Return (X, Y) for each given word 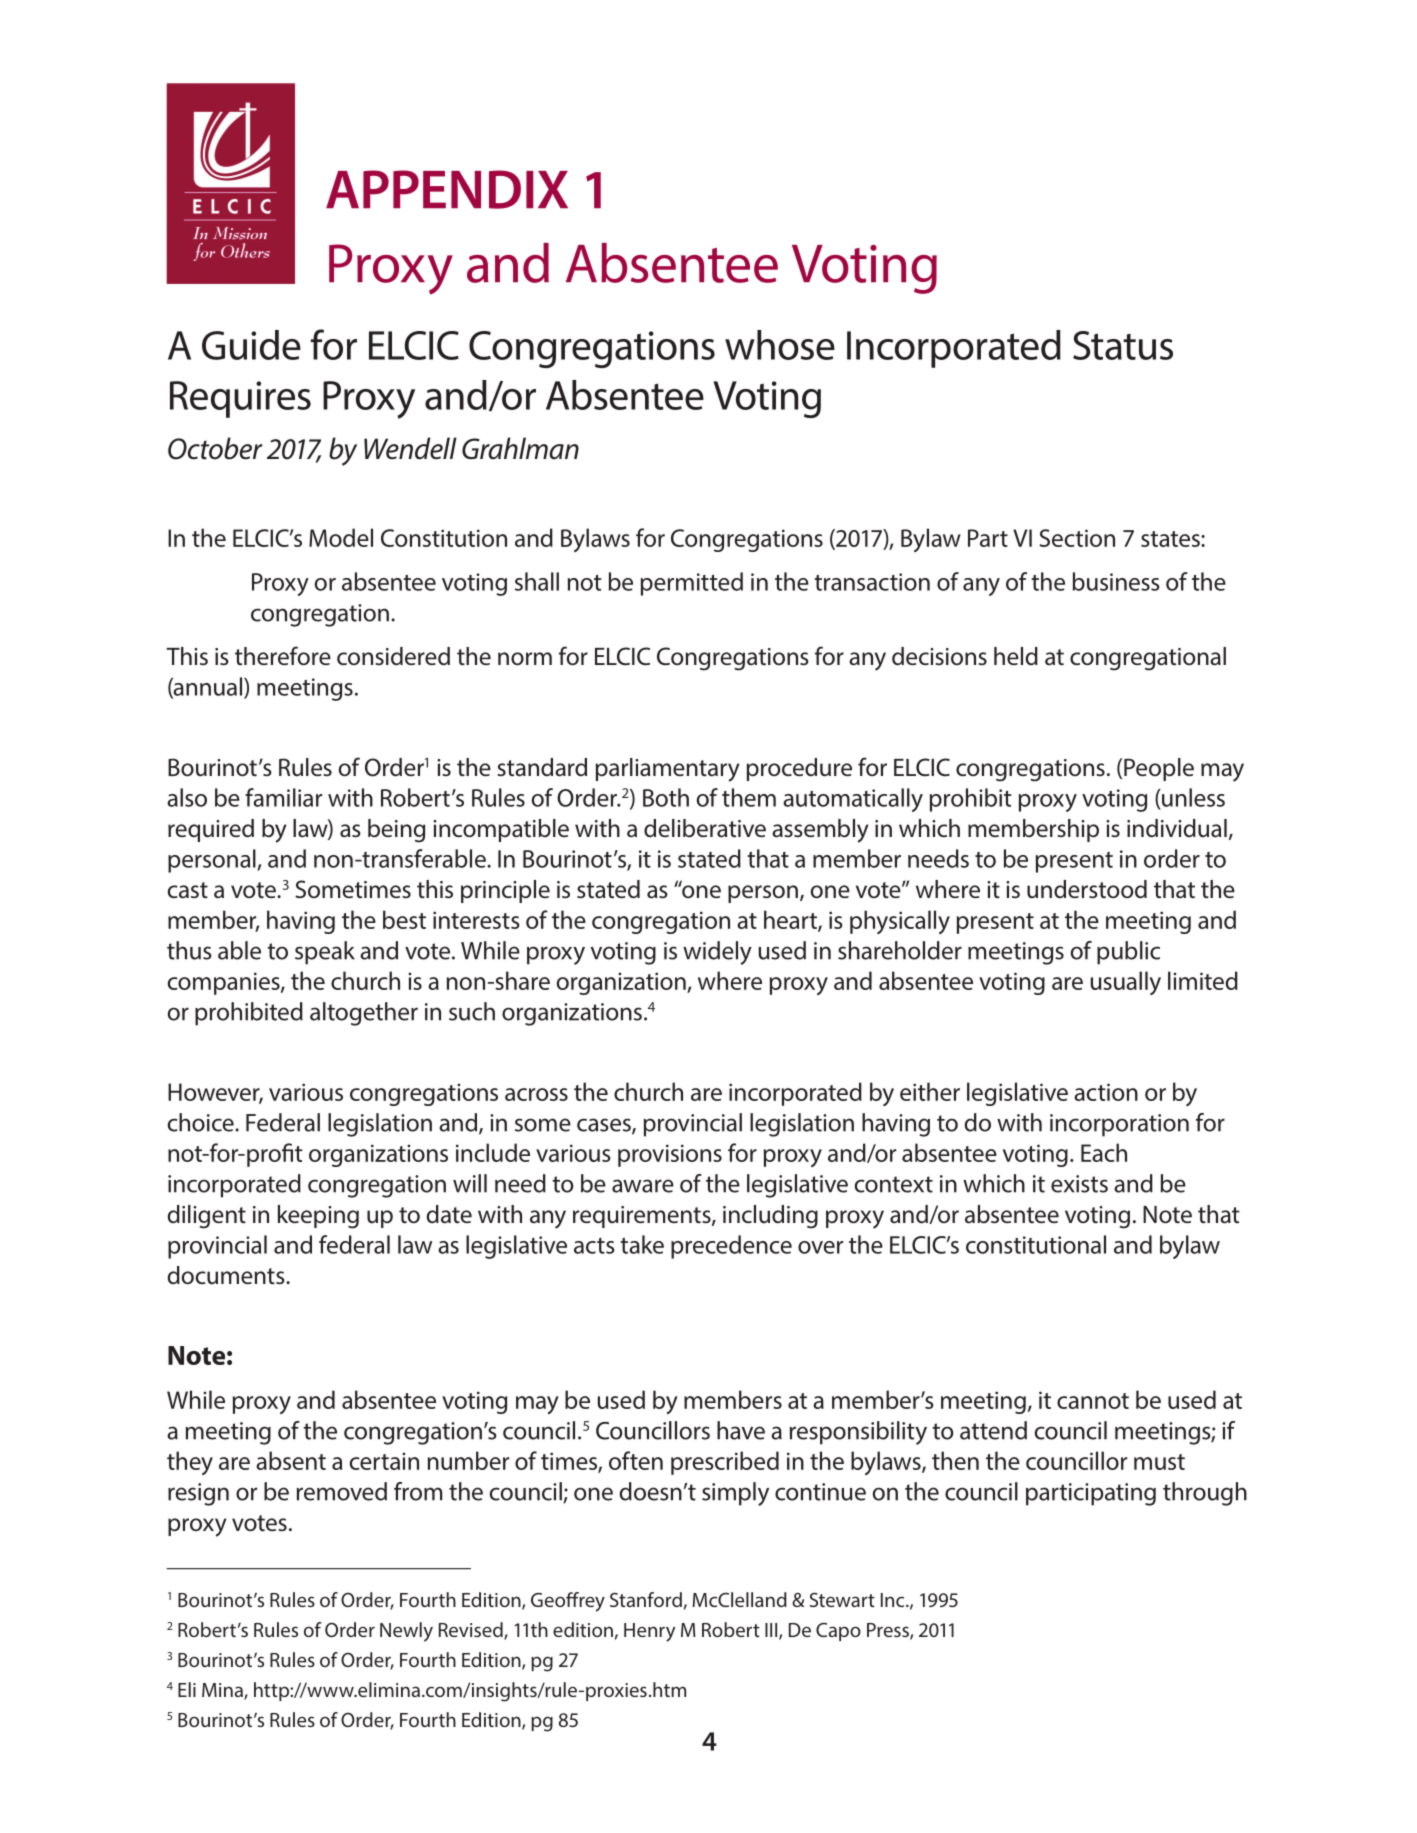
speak (325, 953)
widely (717, 953)
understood (1087, 889)
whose (780, 345)
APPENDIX (447, 189)
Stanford (646, 1599)
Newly (406, 1632)
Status (1123, 345)
